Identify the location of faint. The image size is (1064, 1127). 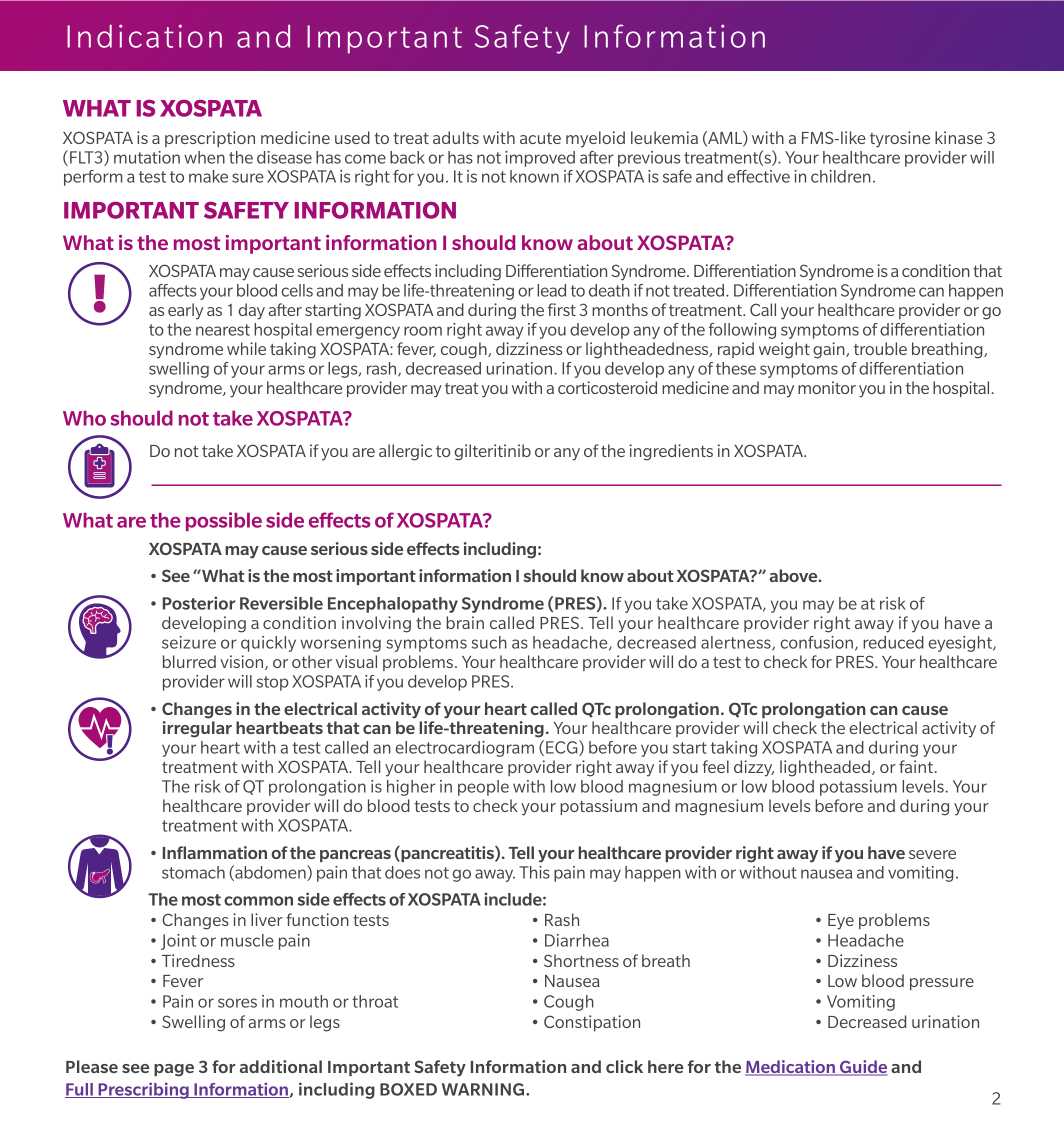
(916, 766).
